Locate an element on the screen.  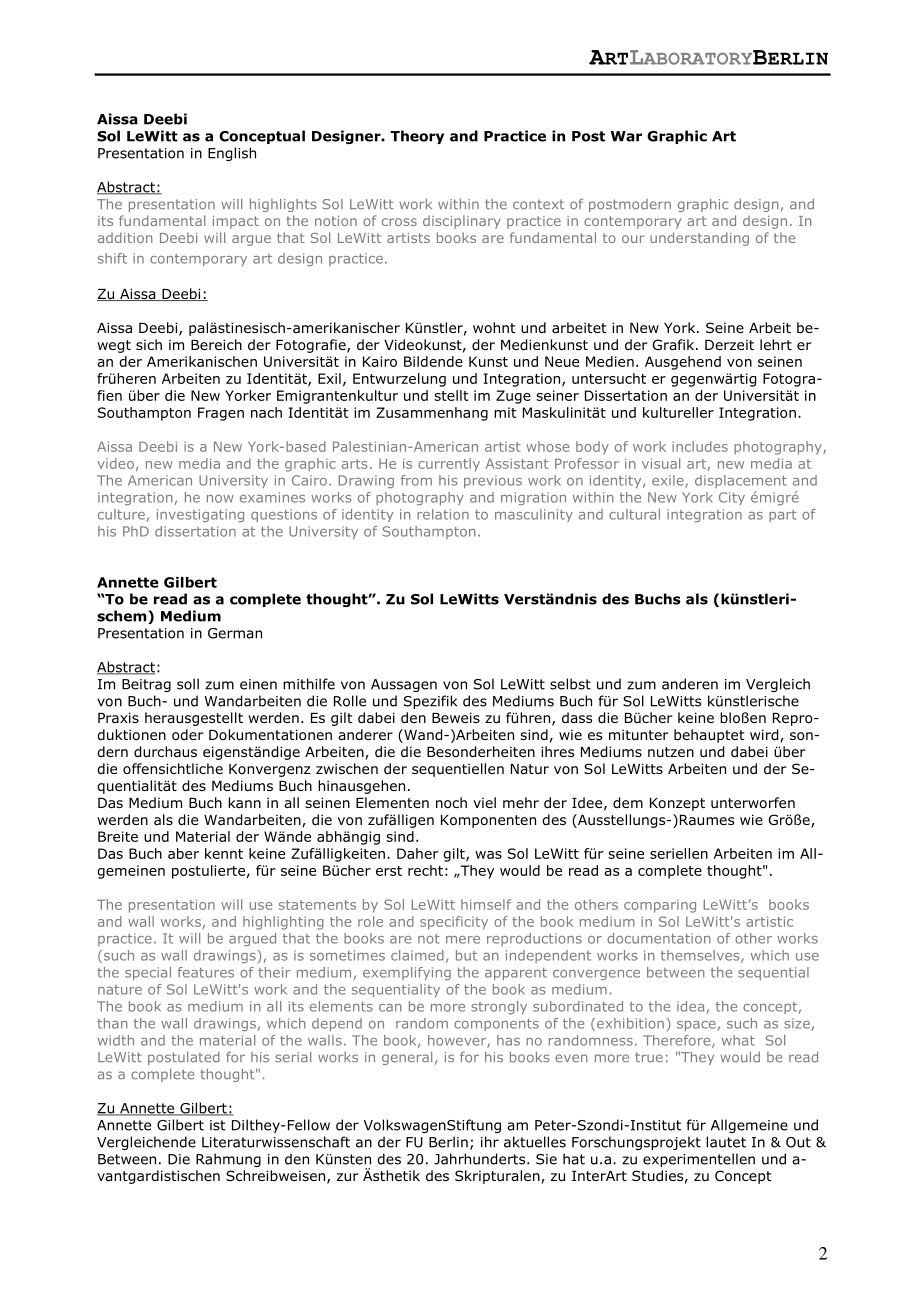
Theory is located at coordinates (417, 137).
